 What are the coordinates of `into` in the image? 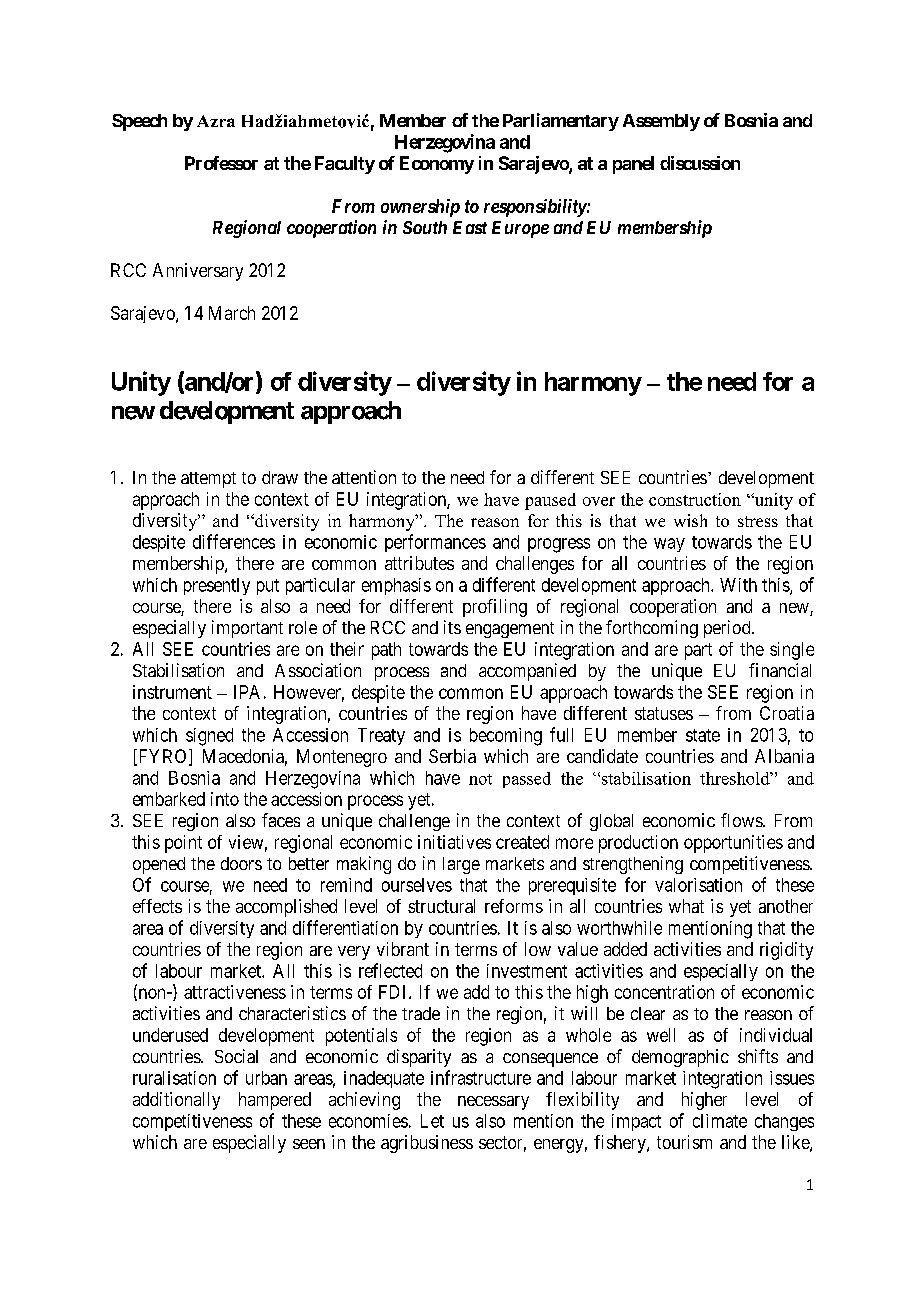 It's located at (225, 799).
